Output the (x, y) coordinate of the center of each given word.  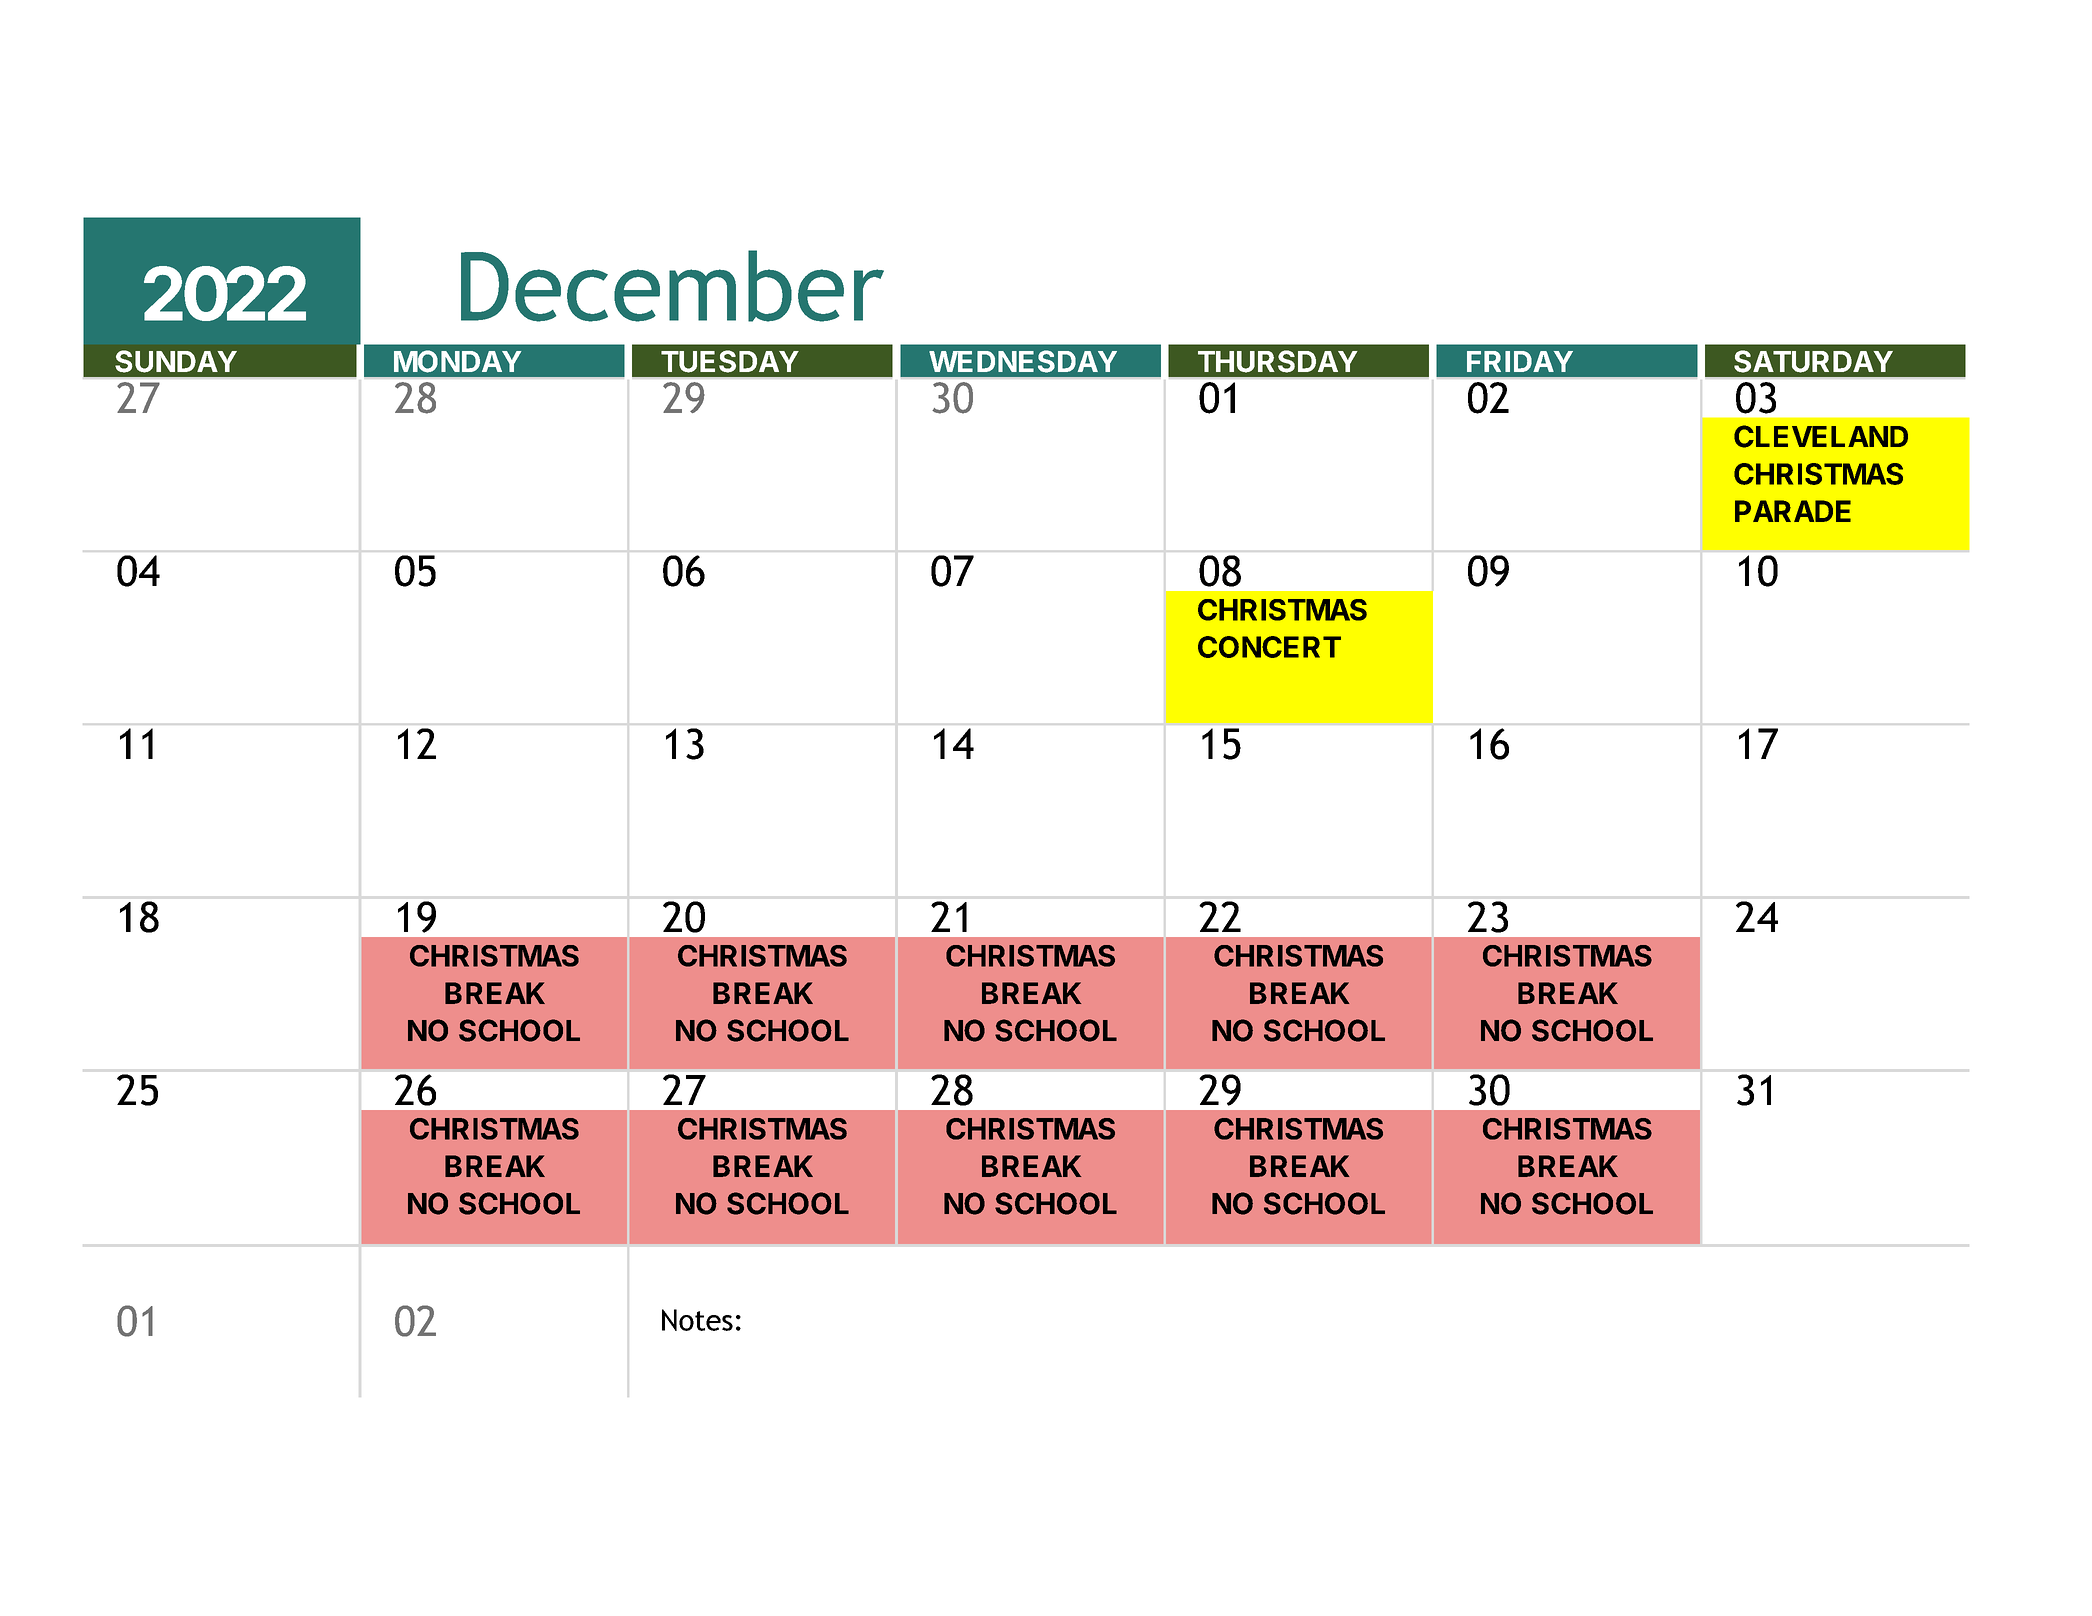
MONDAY (457, 361)
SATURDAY (1813, 361)
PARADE (1793, 511)
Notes (697, 1320)
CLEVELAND (1821, 436)
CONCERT (1269, 647)
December (672, 286)
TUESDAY (730, 361)
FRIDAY (1520, 361)
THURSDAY (1278, 361)
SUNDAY (176, 361)
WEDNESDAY (1023, 361)
